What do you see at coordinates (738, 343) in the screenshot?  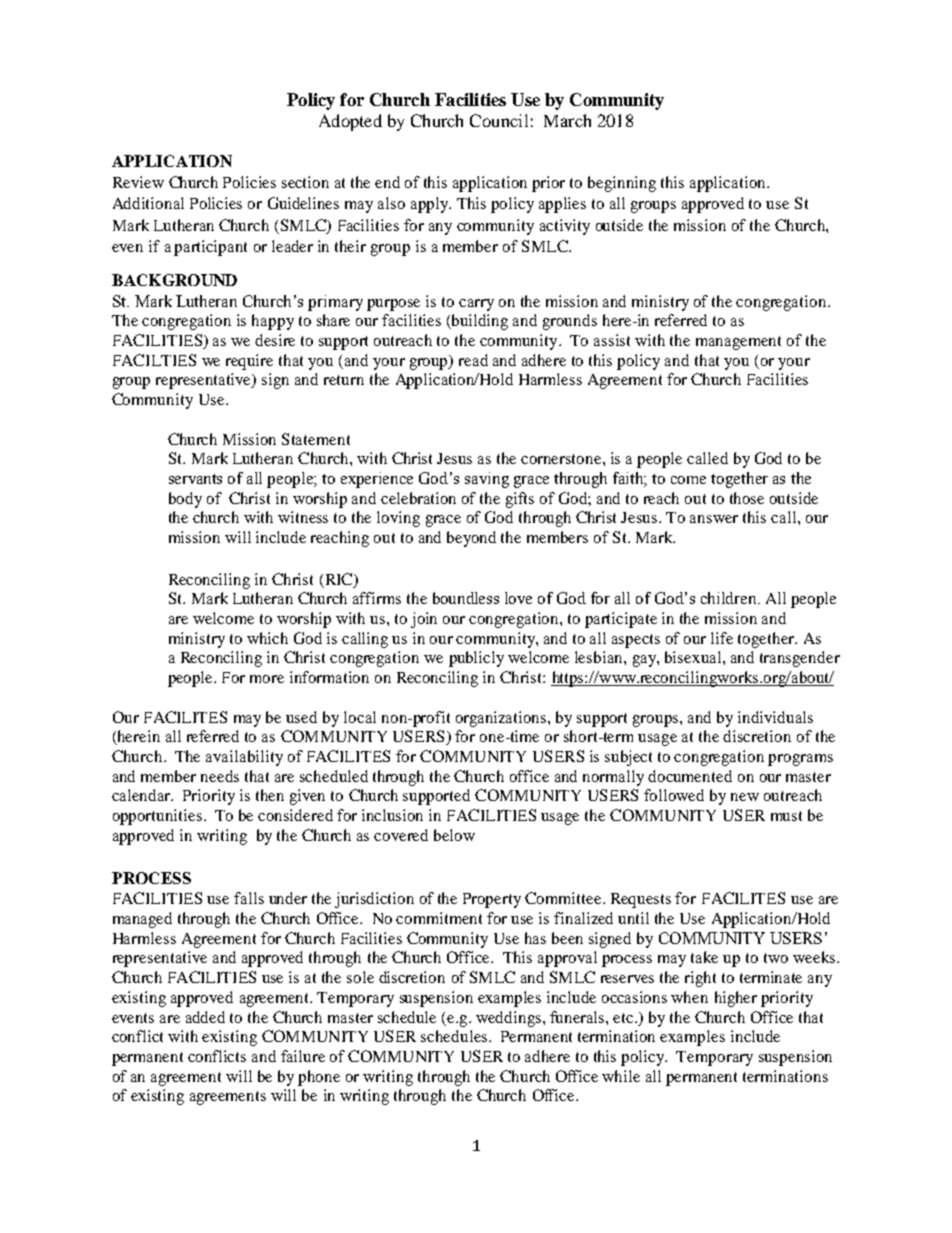 I see `management` at bounding box center [738, 343].
